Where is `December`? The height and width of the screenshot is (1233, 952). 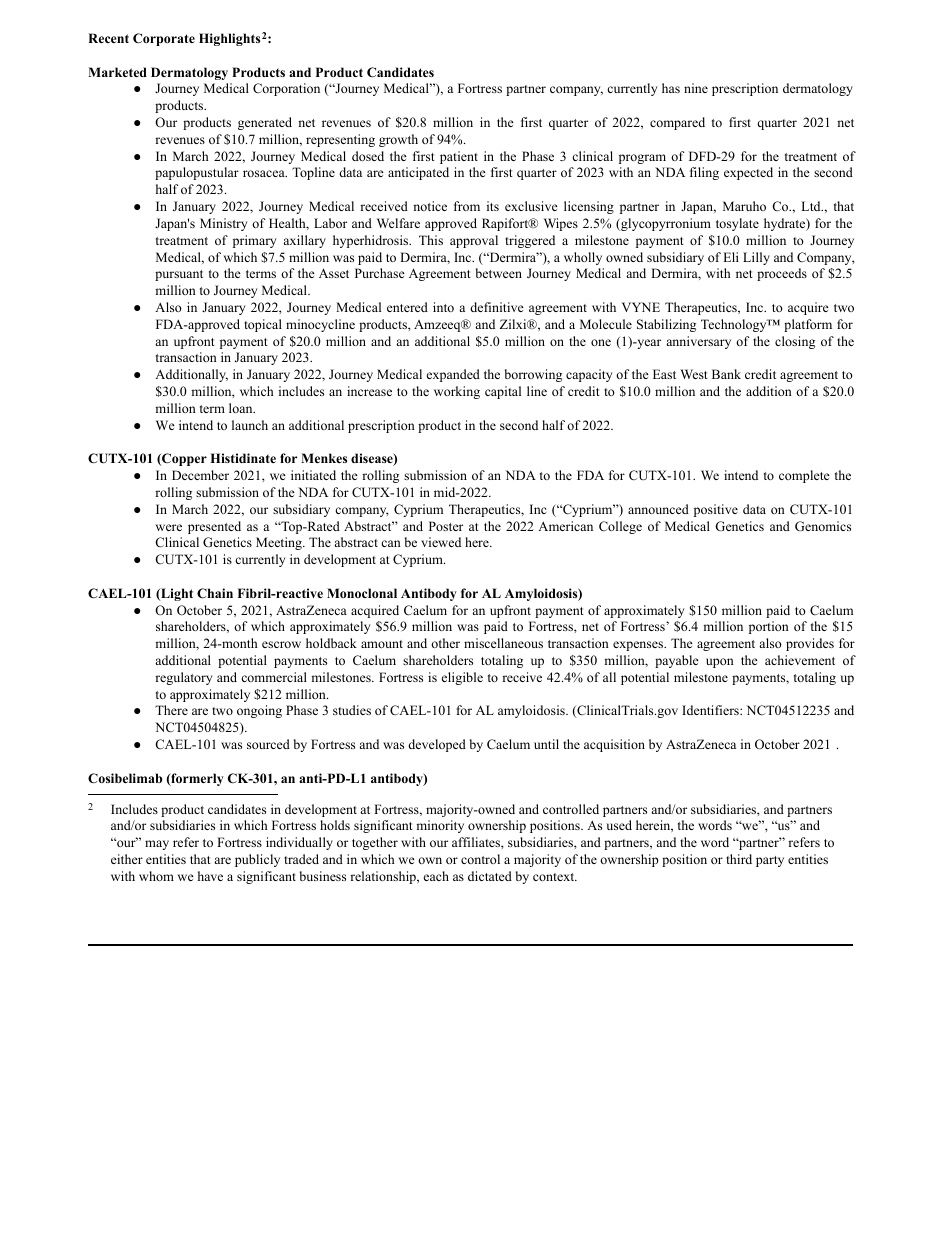 December is located at coordinates (200, 475).
